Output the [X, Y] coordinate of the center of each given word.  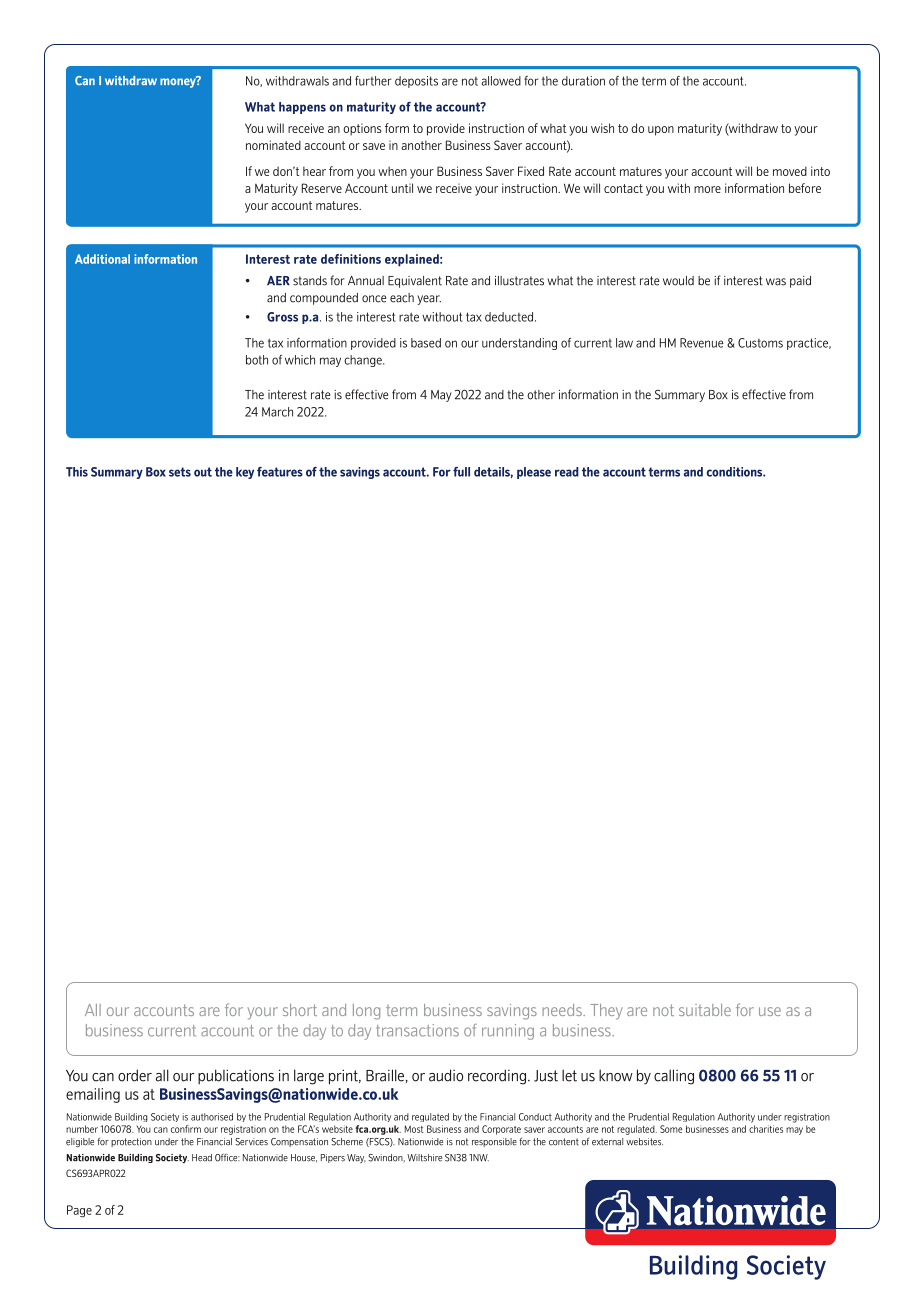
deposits [416, 82]
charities [766, 1129]
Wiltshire [424, 1158]
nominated [273, 145]
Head [202, 1158]
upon [661, 131]
